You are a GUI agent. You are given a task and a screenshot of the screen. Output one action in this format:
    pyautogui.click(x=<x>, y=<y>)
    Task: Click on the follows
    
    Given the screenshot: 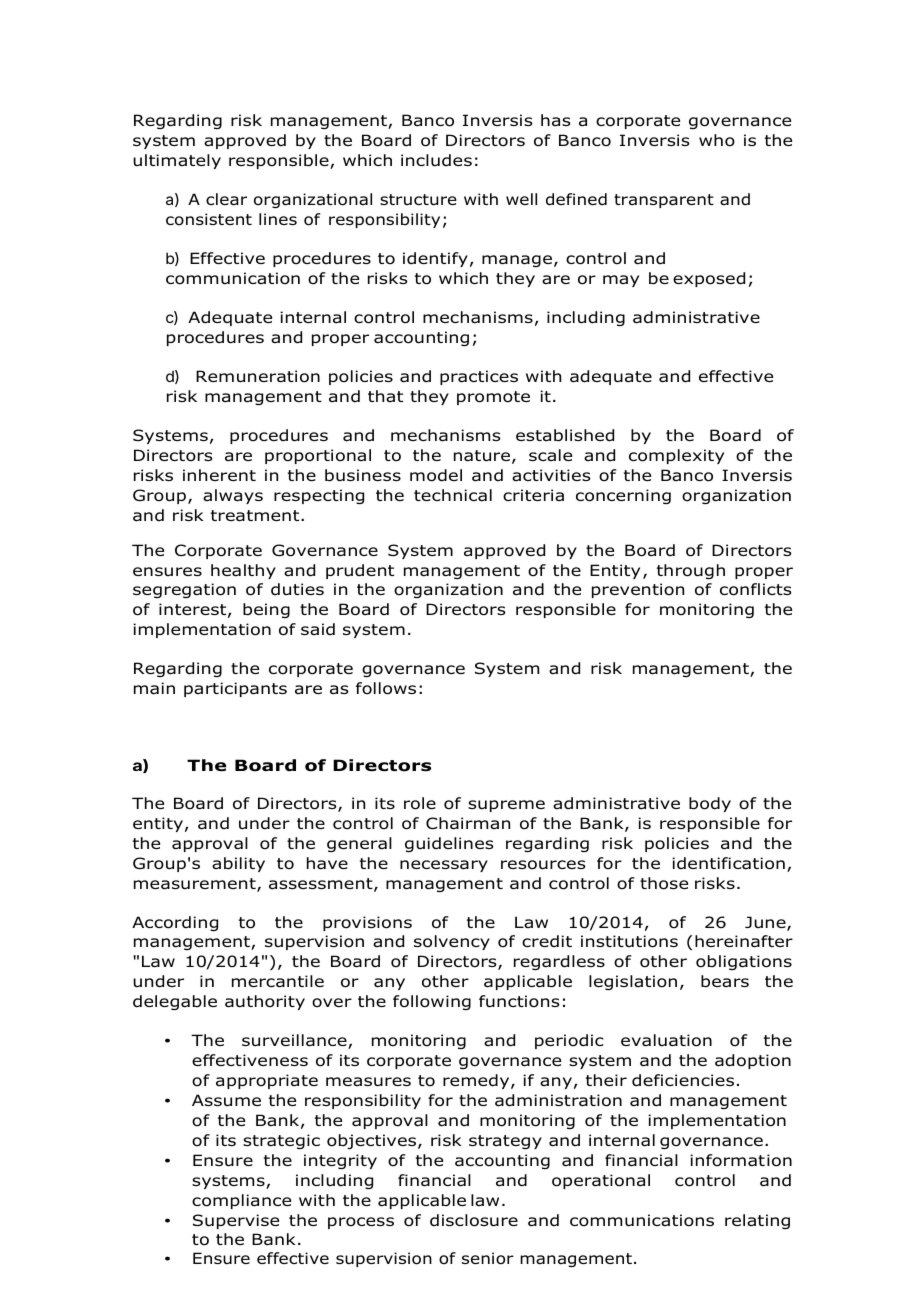 What is the action you would take?
    pyautogui.click(x=386, y=688)
